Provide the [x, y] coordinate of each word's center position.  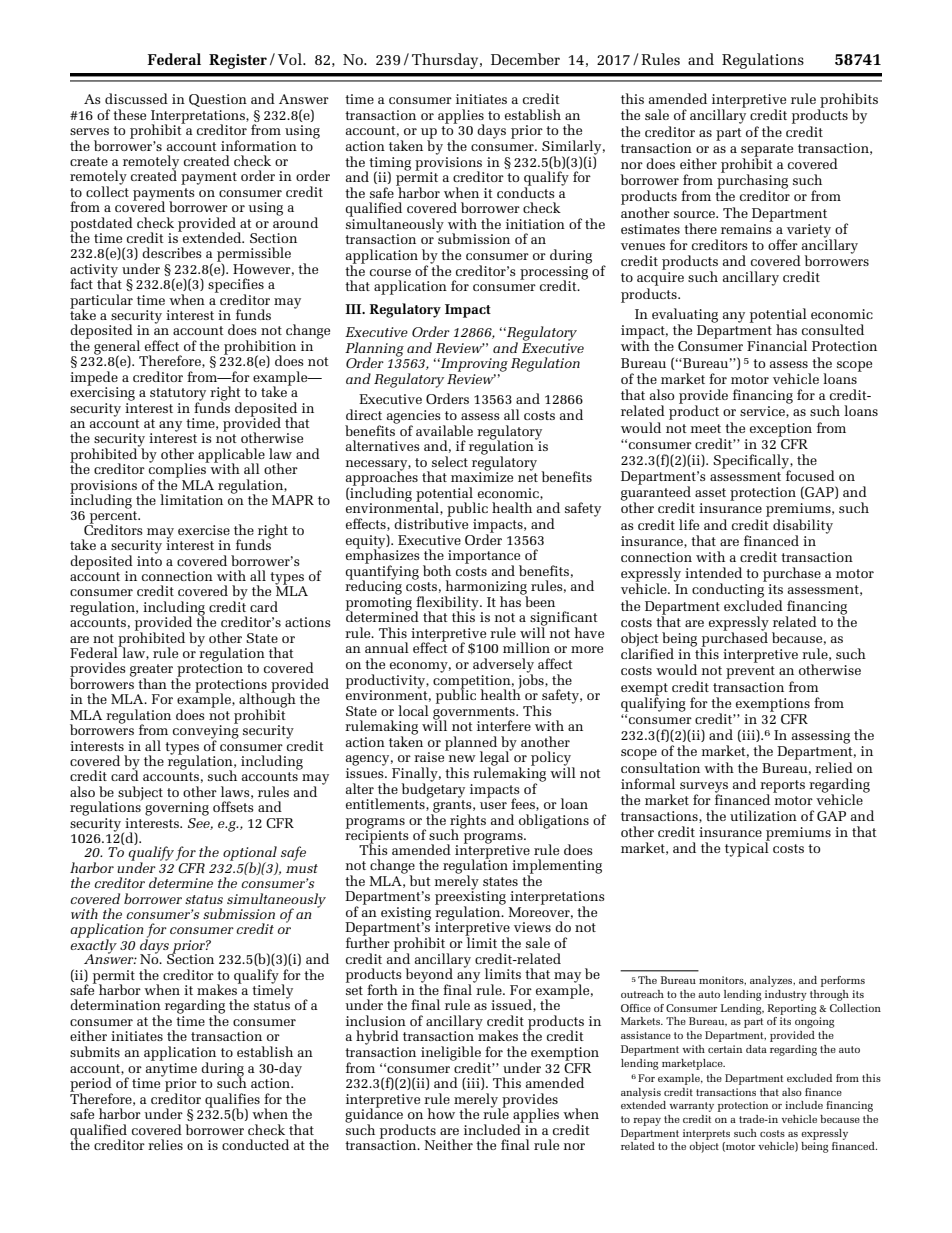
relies [165, 1144]
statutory [178, 395]
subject [139, 794]
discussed [136, 98]
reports [782, 787]
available [444, 430]
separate [767, 151]
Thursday [446, 61]
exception [781, 430]
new [462, 758]
